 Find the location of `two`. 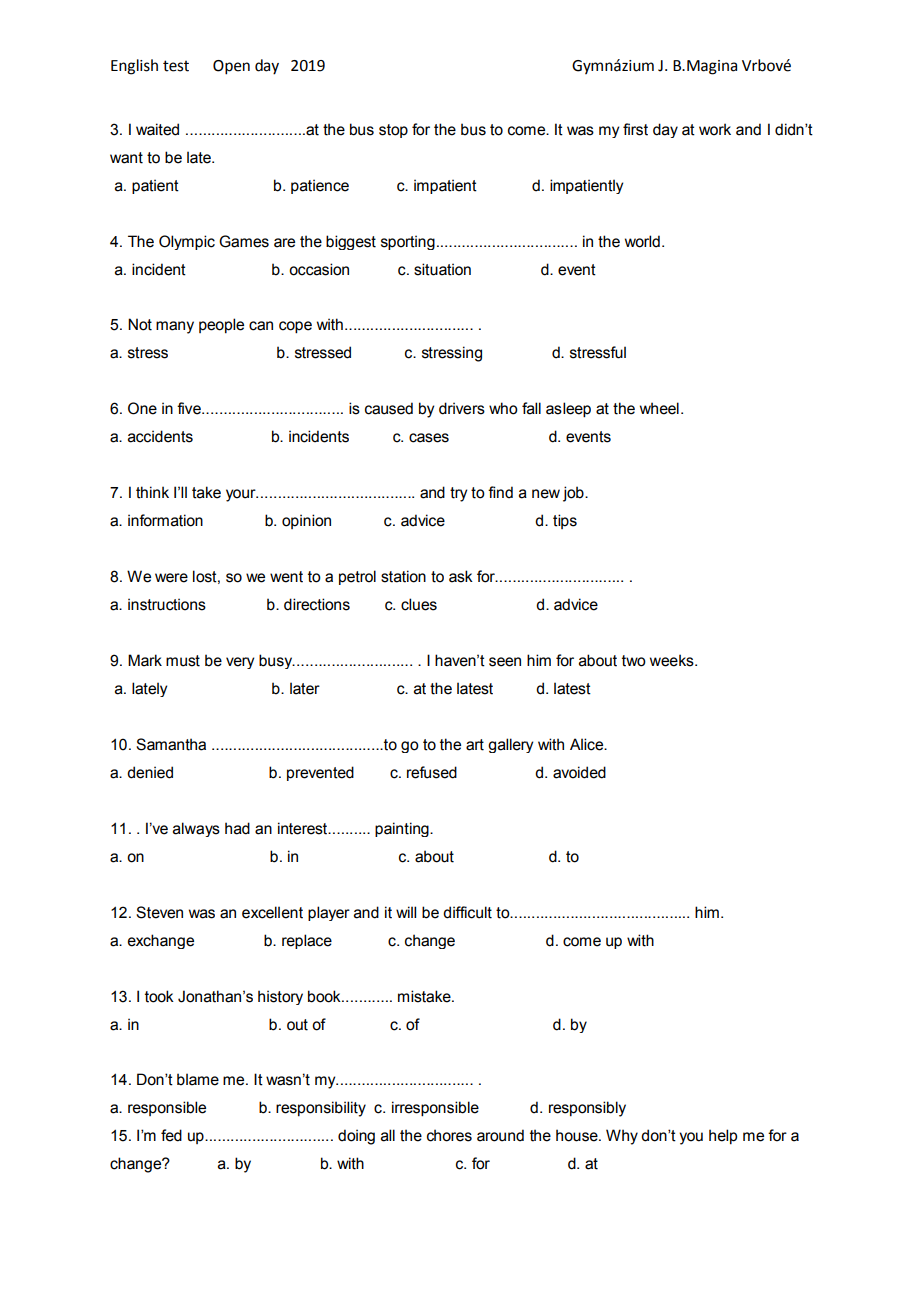

two is located at coordinates (634, 661).
